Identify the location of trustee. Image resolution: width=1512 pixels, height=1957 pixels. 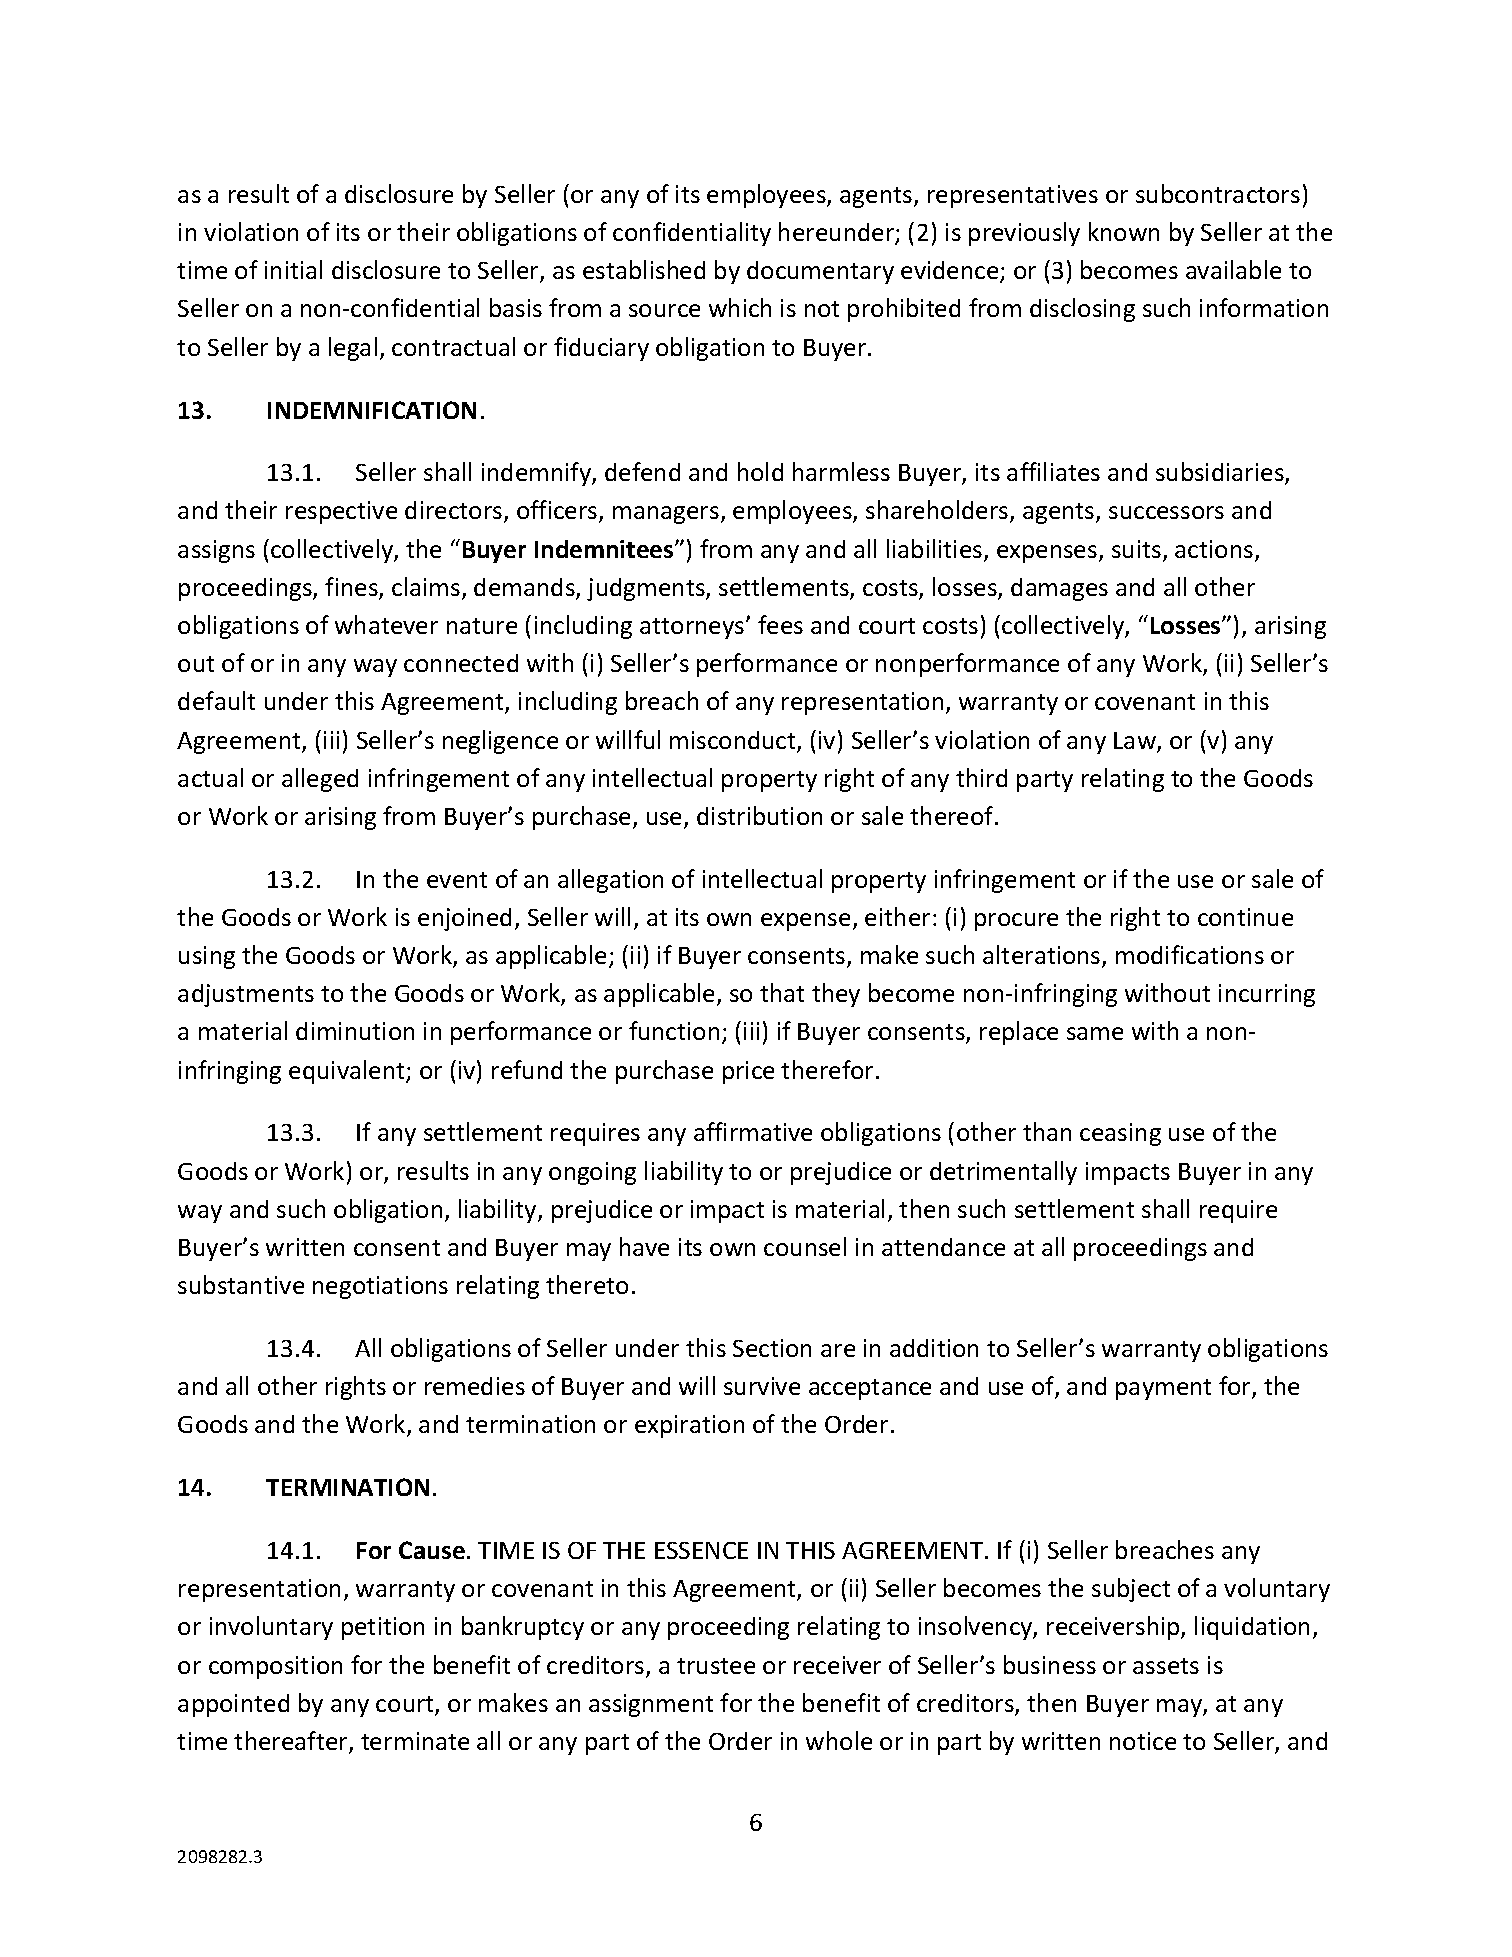
(716, 1666).
